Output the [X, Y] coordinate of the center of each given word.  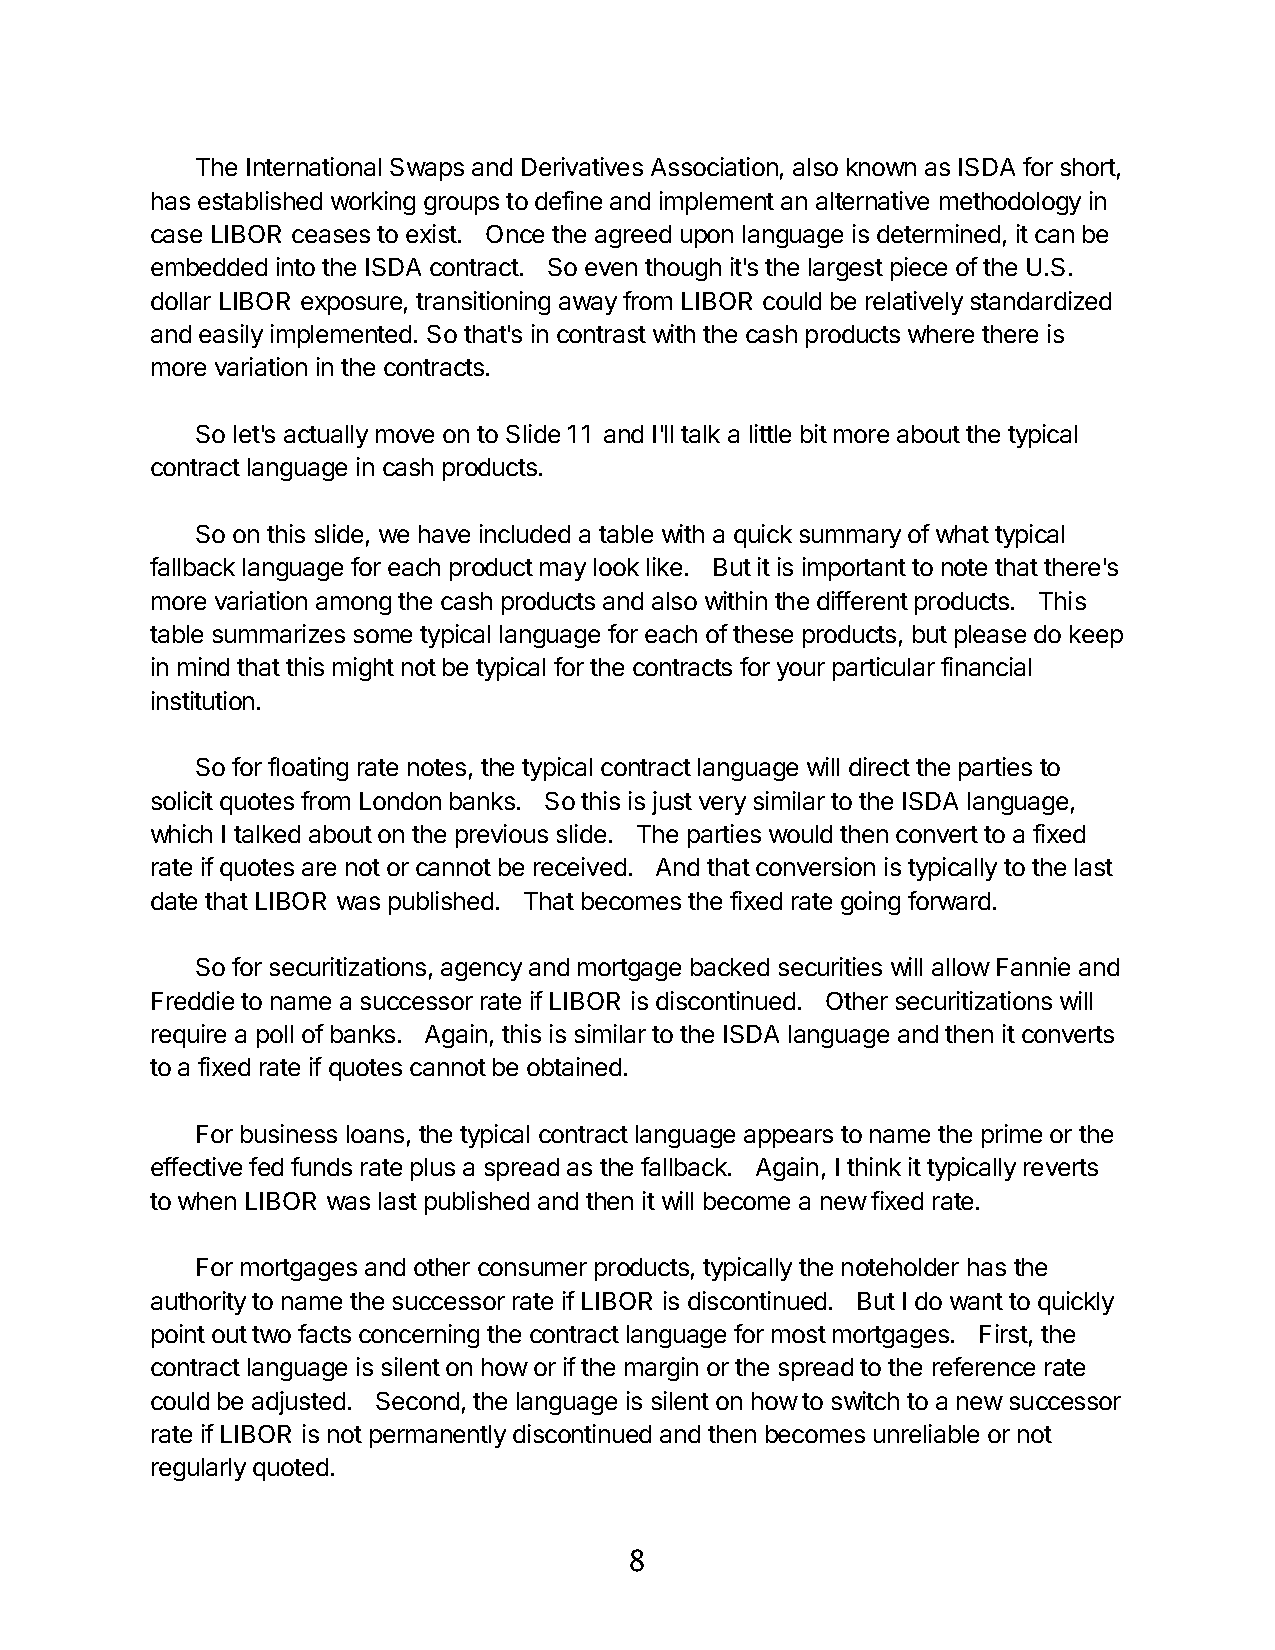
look [616, 567]
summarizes [279, 633]
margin [661, 1369]
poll [275, 1036]
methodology [1010, 203]
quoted [290, 1469]
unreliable [926, 1433]
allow [961, 967]
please [990, 636]
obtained [574, 1066]
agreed [633, 236]
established [260, 200]
